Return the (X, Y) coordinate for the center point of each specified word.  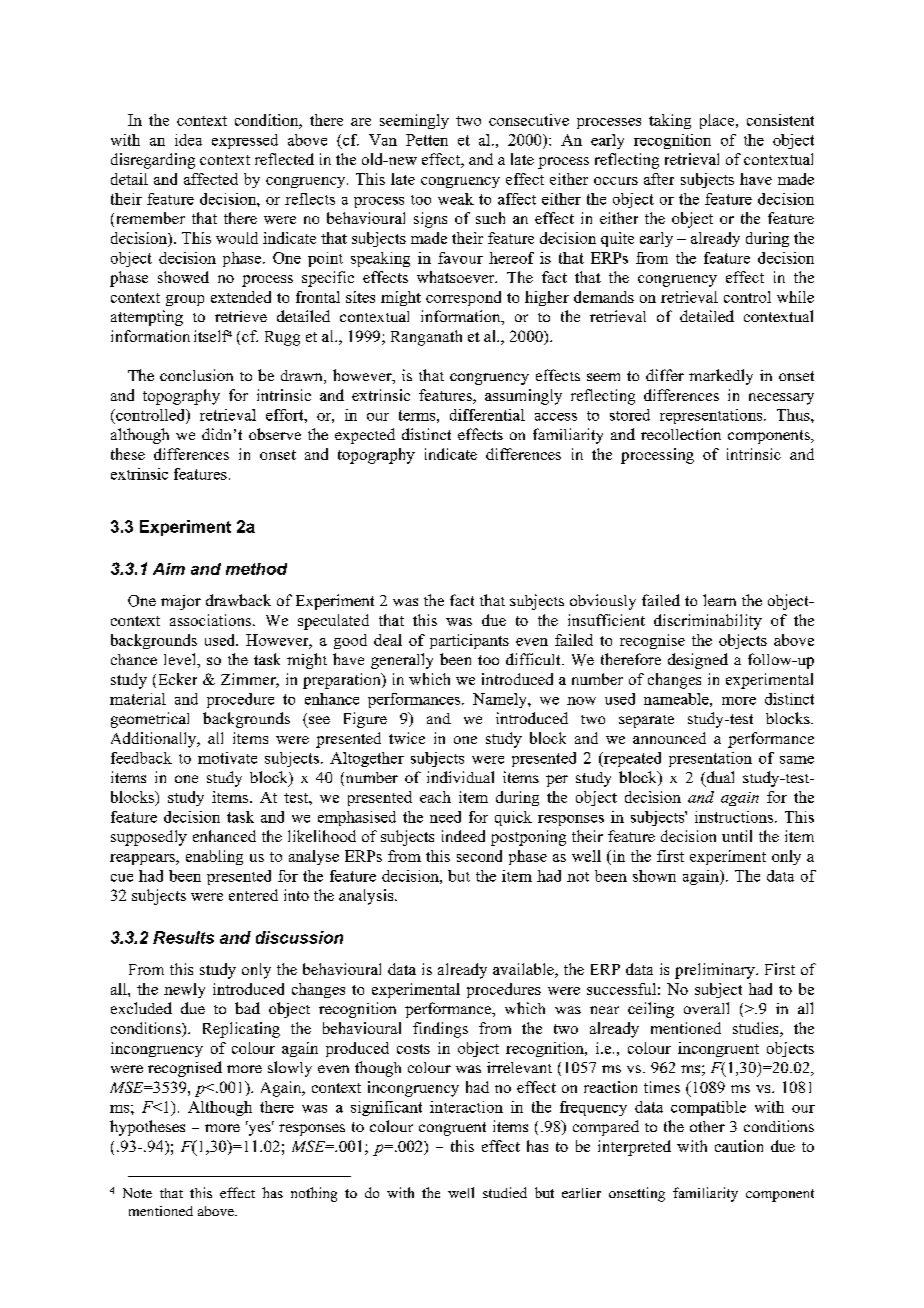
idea (188, 140)
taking (670, 121)
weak (456, 199)
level (181, 659)
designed (698, 661)
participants (469, 641)
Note (137, 1193)
